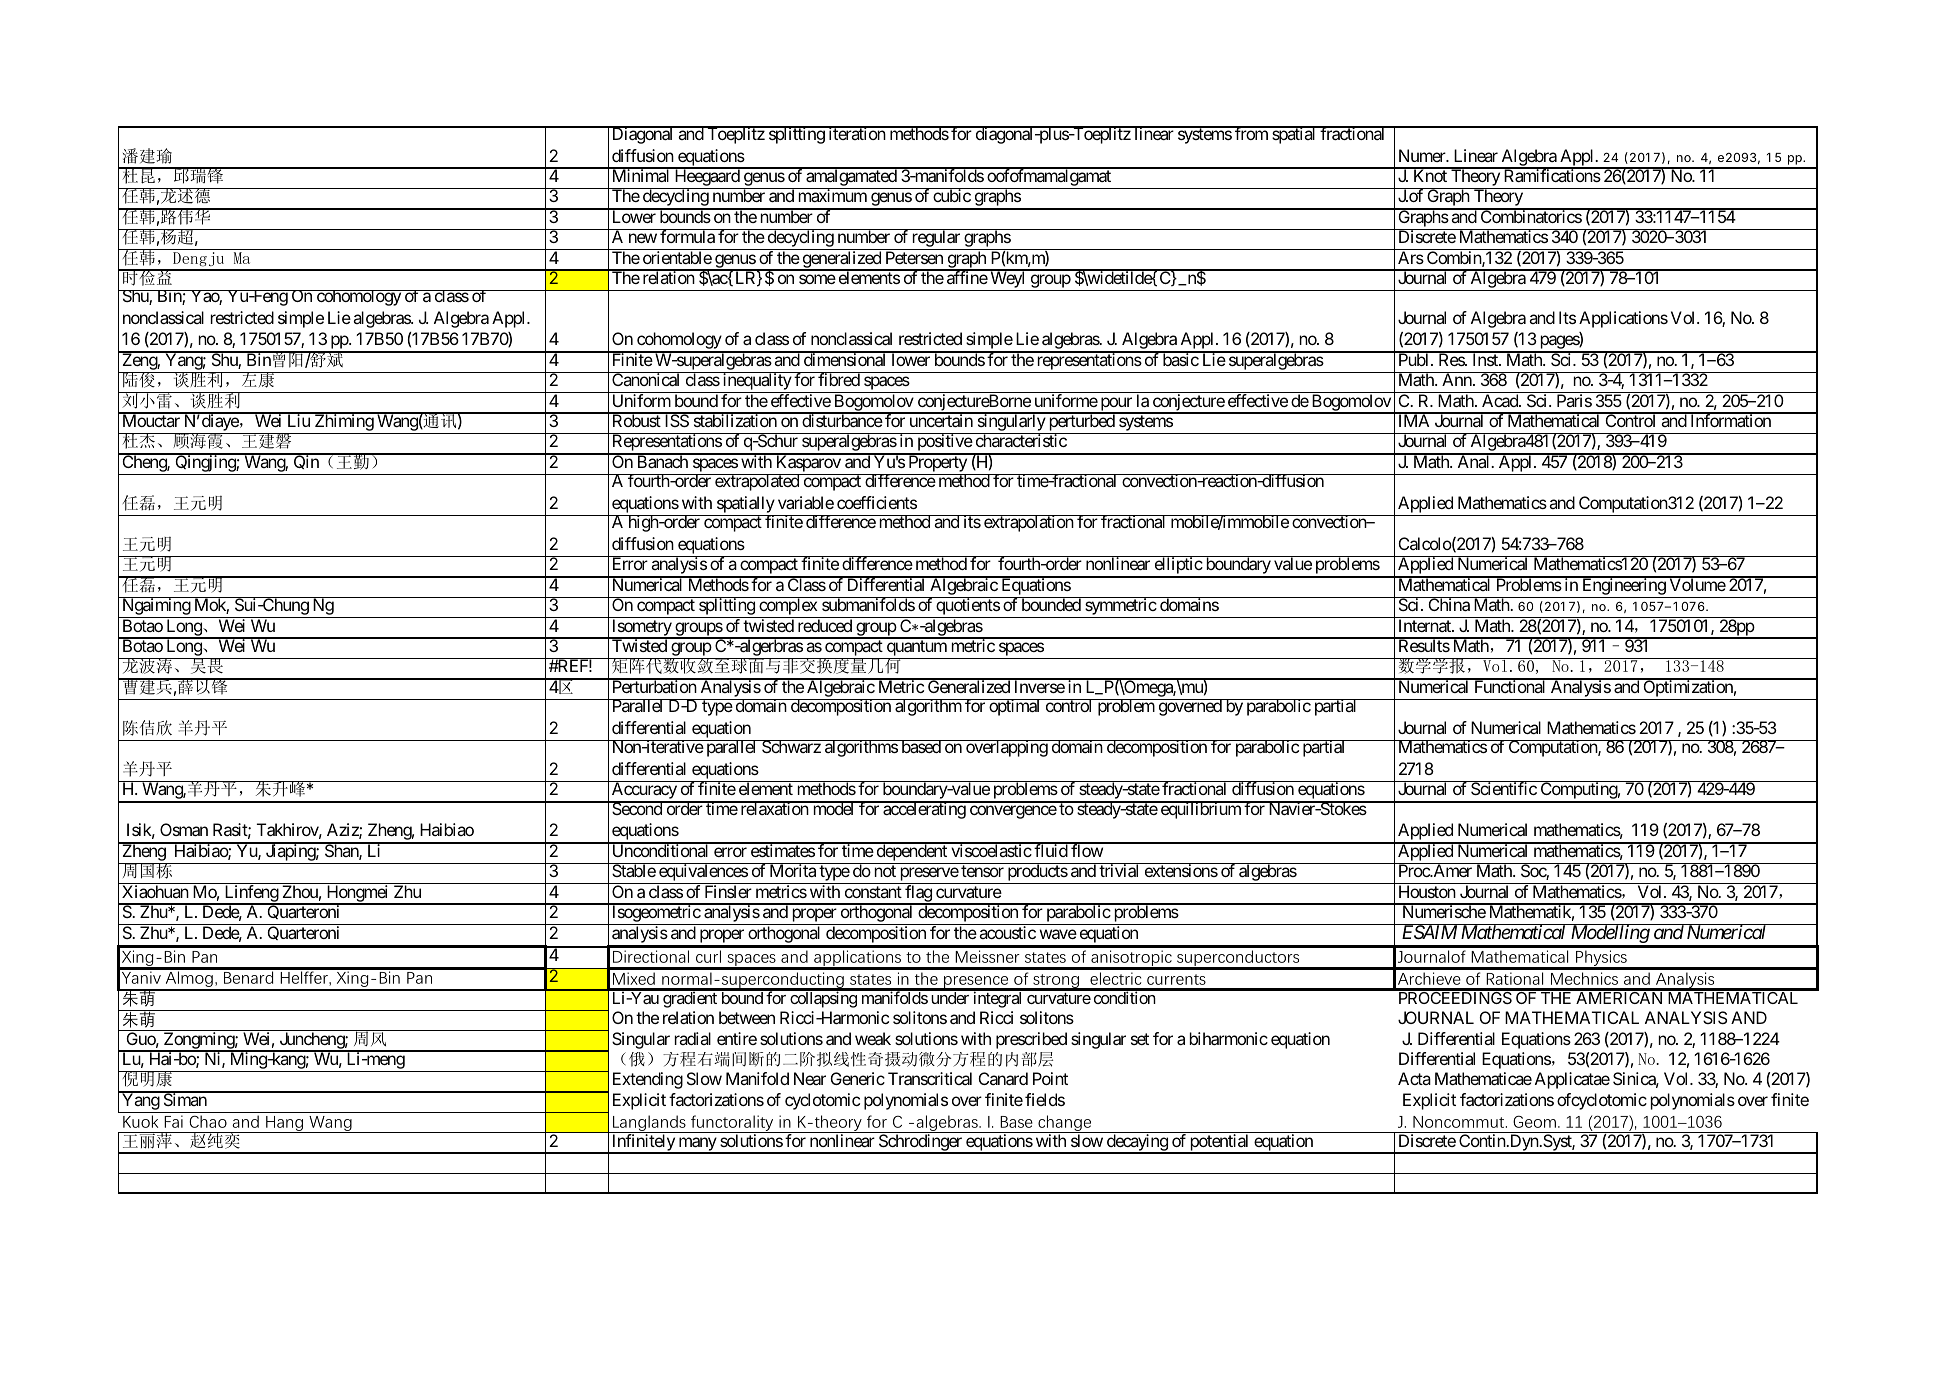 Image resolution: width=1960 pixels, height=1386 pixels. Describe the element at coordinates (697, 1145) in the screenshot. I see `many` at that location.
